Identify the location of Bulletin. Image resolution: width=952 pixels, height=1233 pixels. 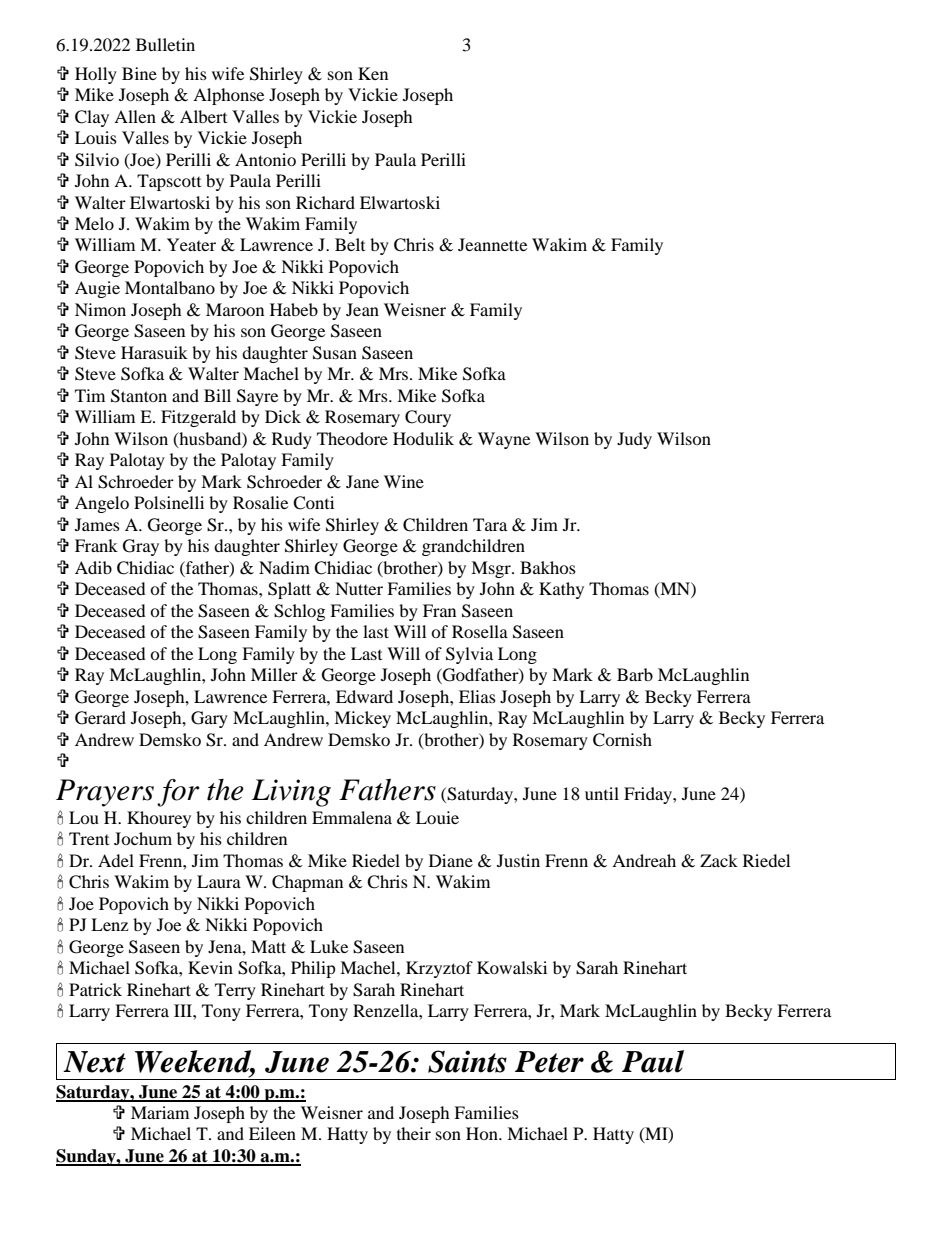
(165, 44).
